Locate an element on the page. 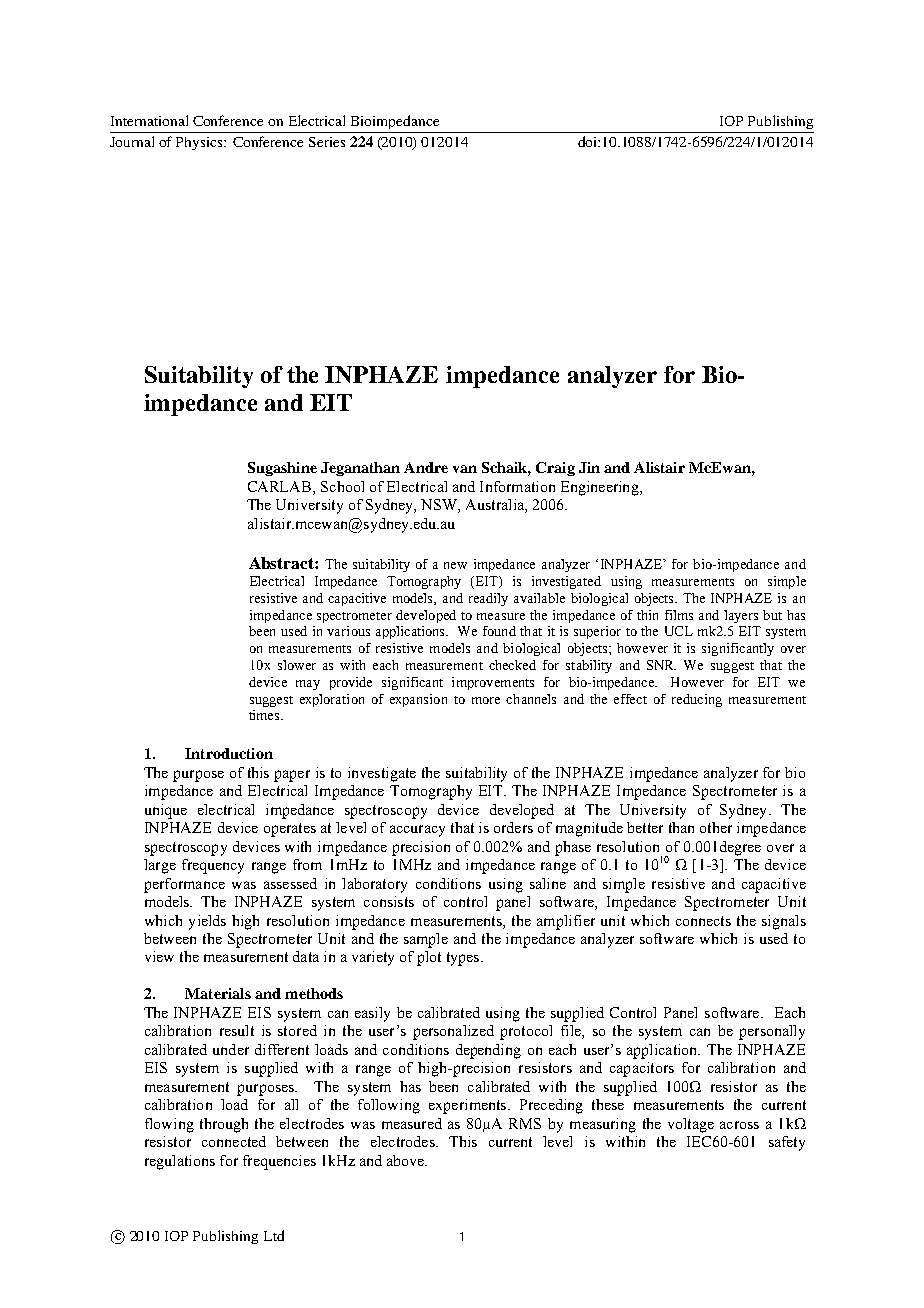 The image size is (924, 1308). new is located at coordinates (455, 565).
